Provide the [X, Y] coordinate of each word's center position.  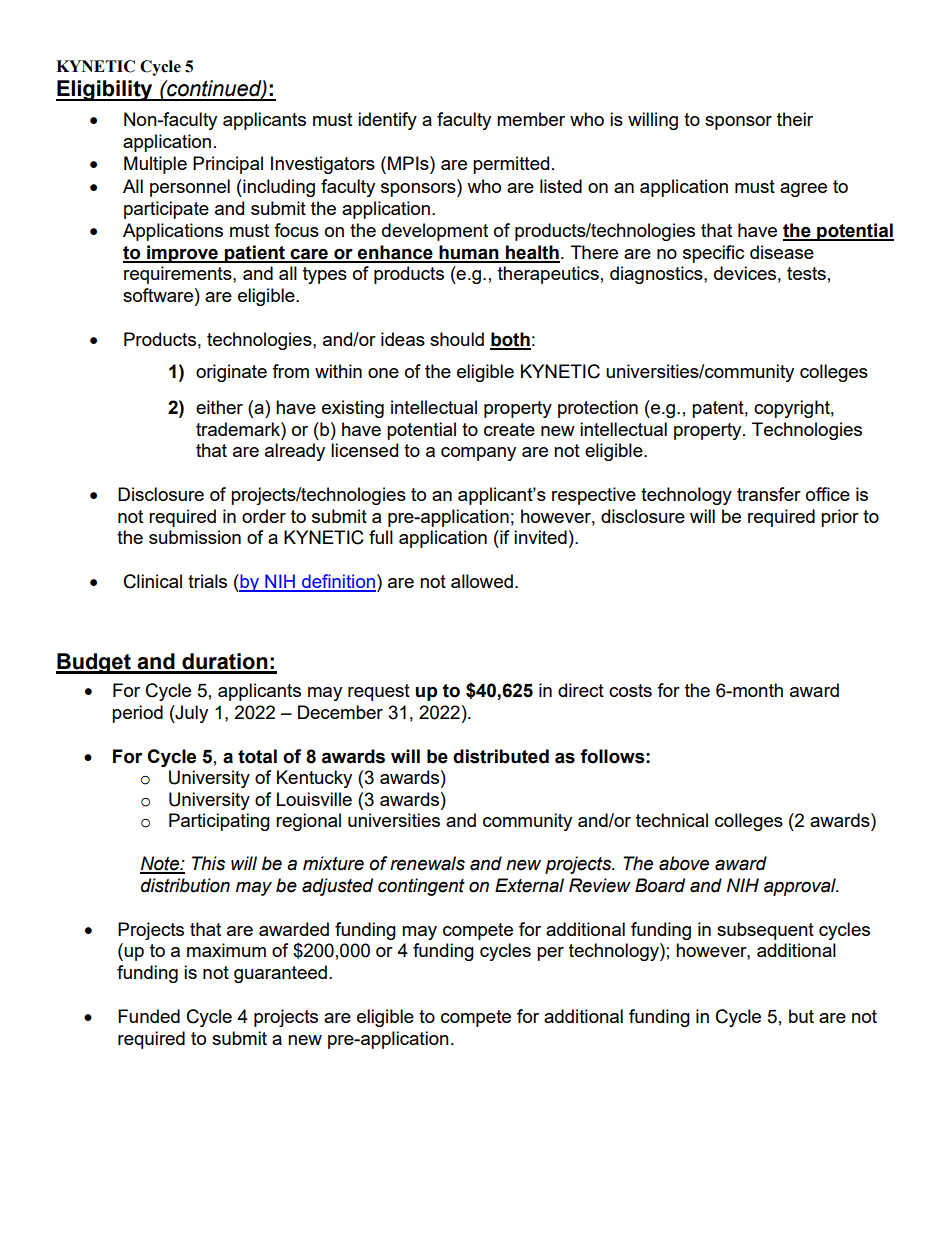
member [531, 119]
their [795, 119]
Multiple [155, 165]
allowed [482, 581]
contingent [421, 887]
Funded [149, 1016]
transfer [769, 494]
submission [195, 537]
